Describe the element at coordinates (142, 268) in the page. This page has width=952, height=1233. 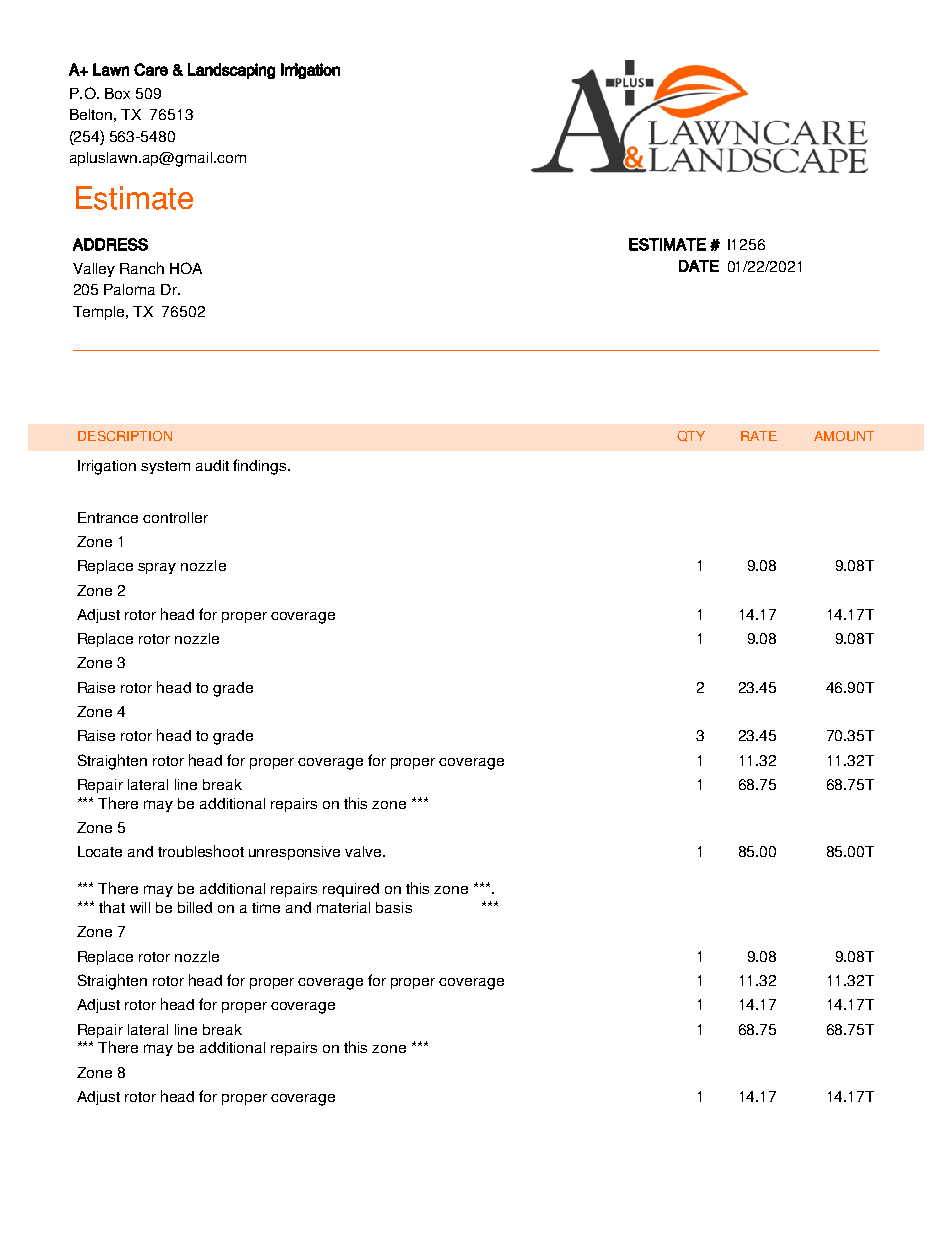
I see `Ranch` at that location.
